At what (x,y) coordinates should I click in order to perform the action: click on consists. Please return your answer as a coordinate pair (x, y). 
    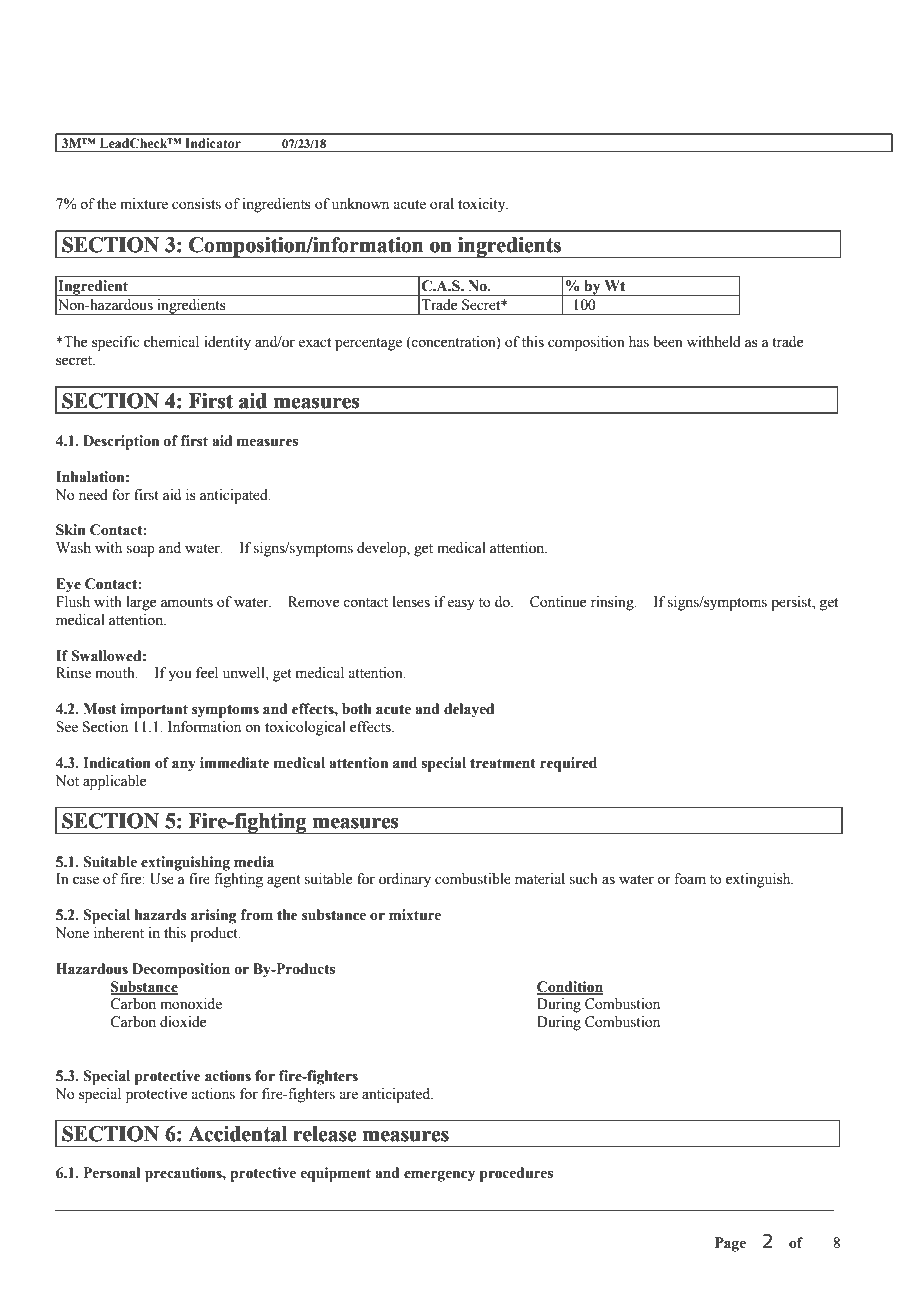
    Looking at the image, I should click on (196, 204).
